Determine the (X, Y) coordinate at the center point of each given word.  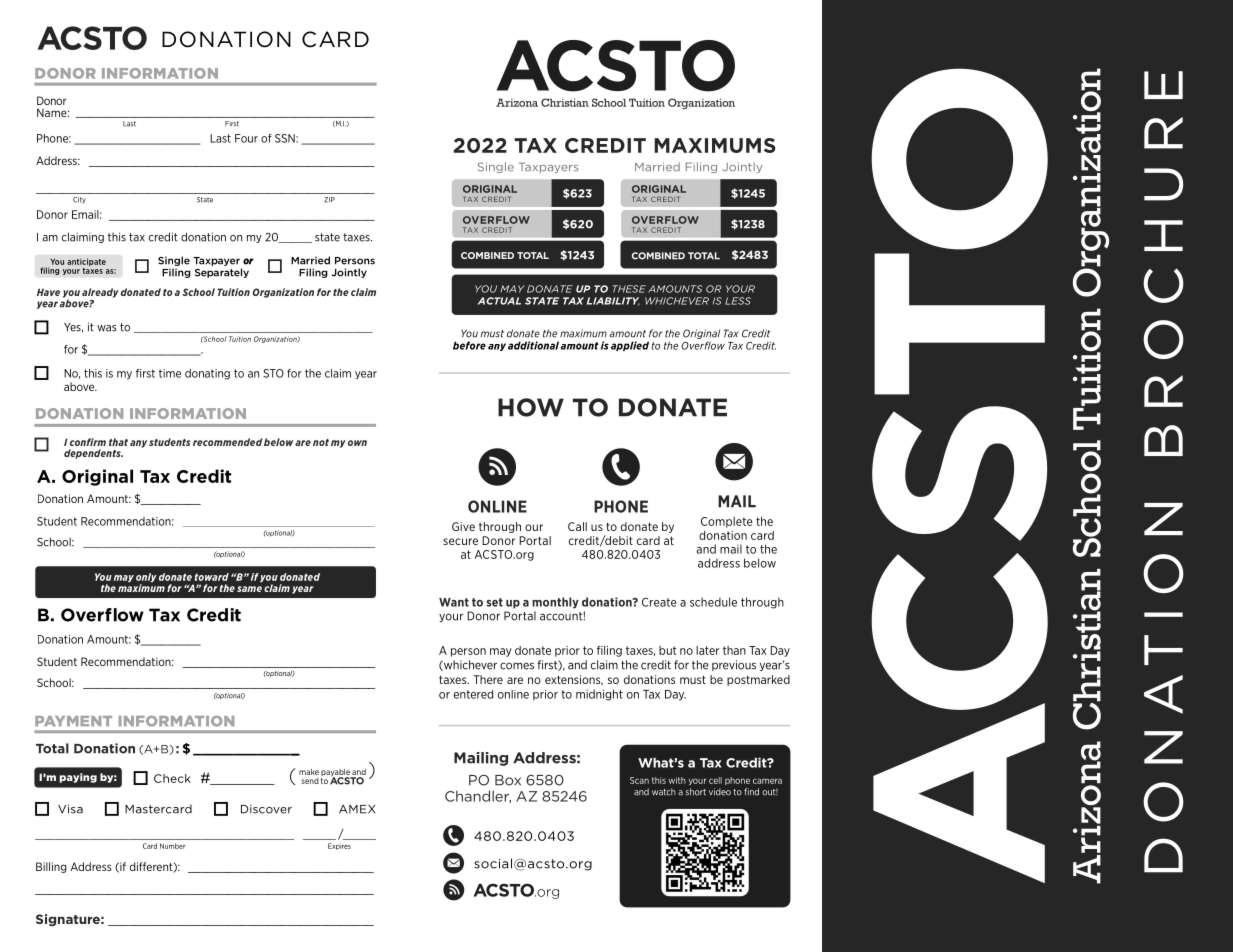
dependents (93, 454)
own (357, 443)
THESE (629, 289)
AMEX (357, 809)
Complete (727, 522)
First (232, 124)
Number (173, 846)
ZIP (329, 200)
